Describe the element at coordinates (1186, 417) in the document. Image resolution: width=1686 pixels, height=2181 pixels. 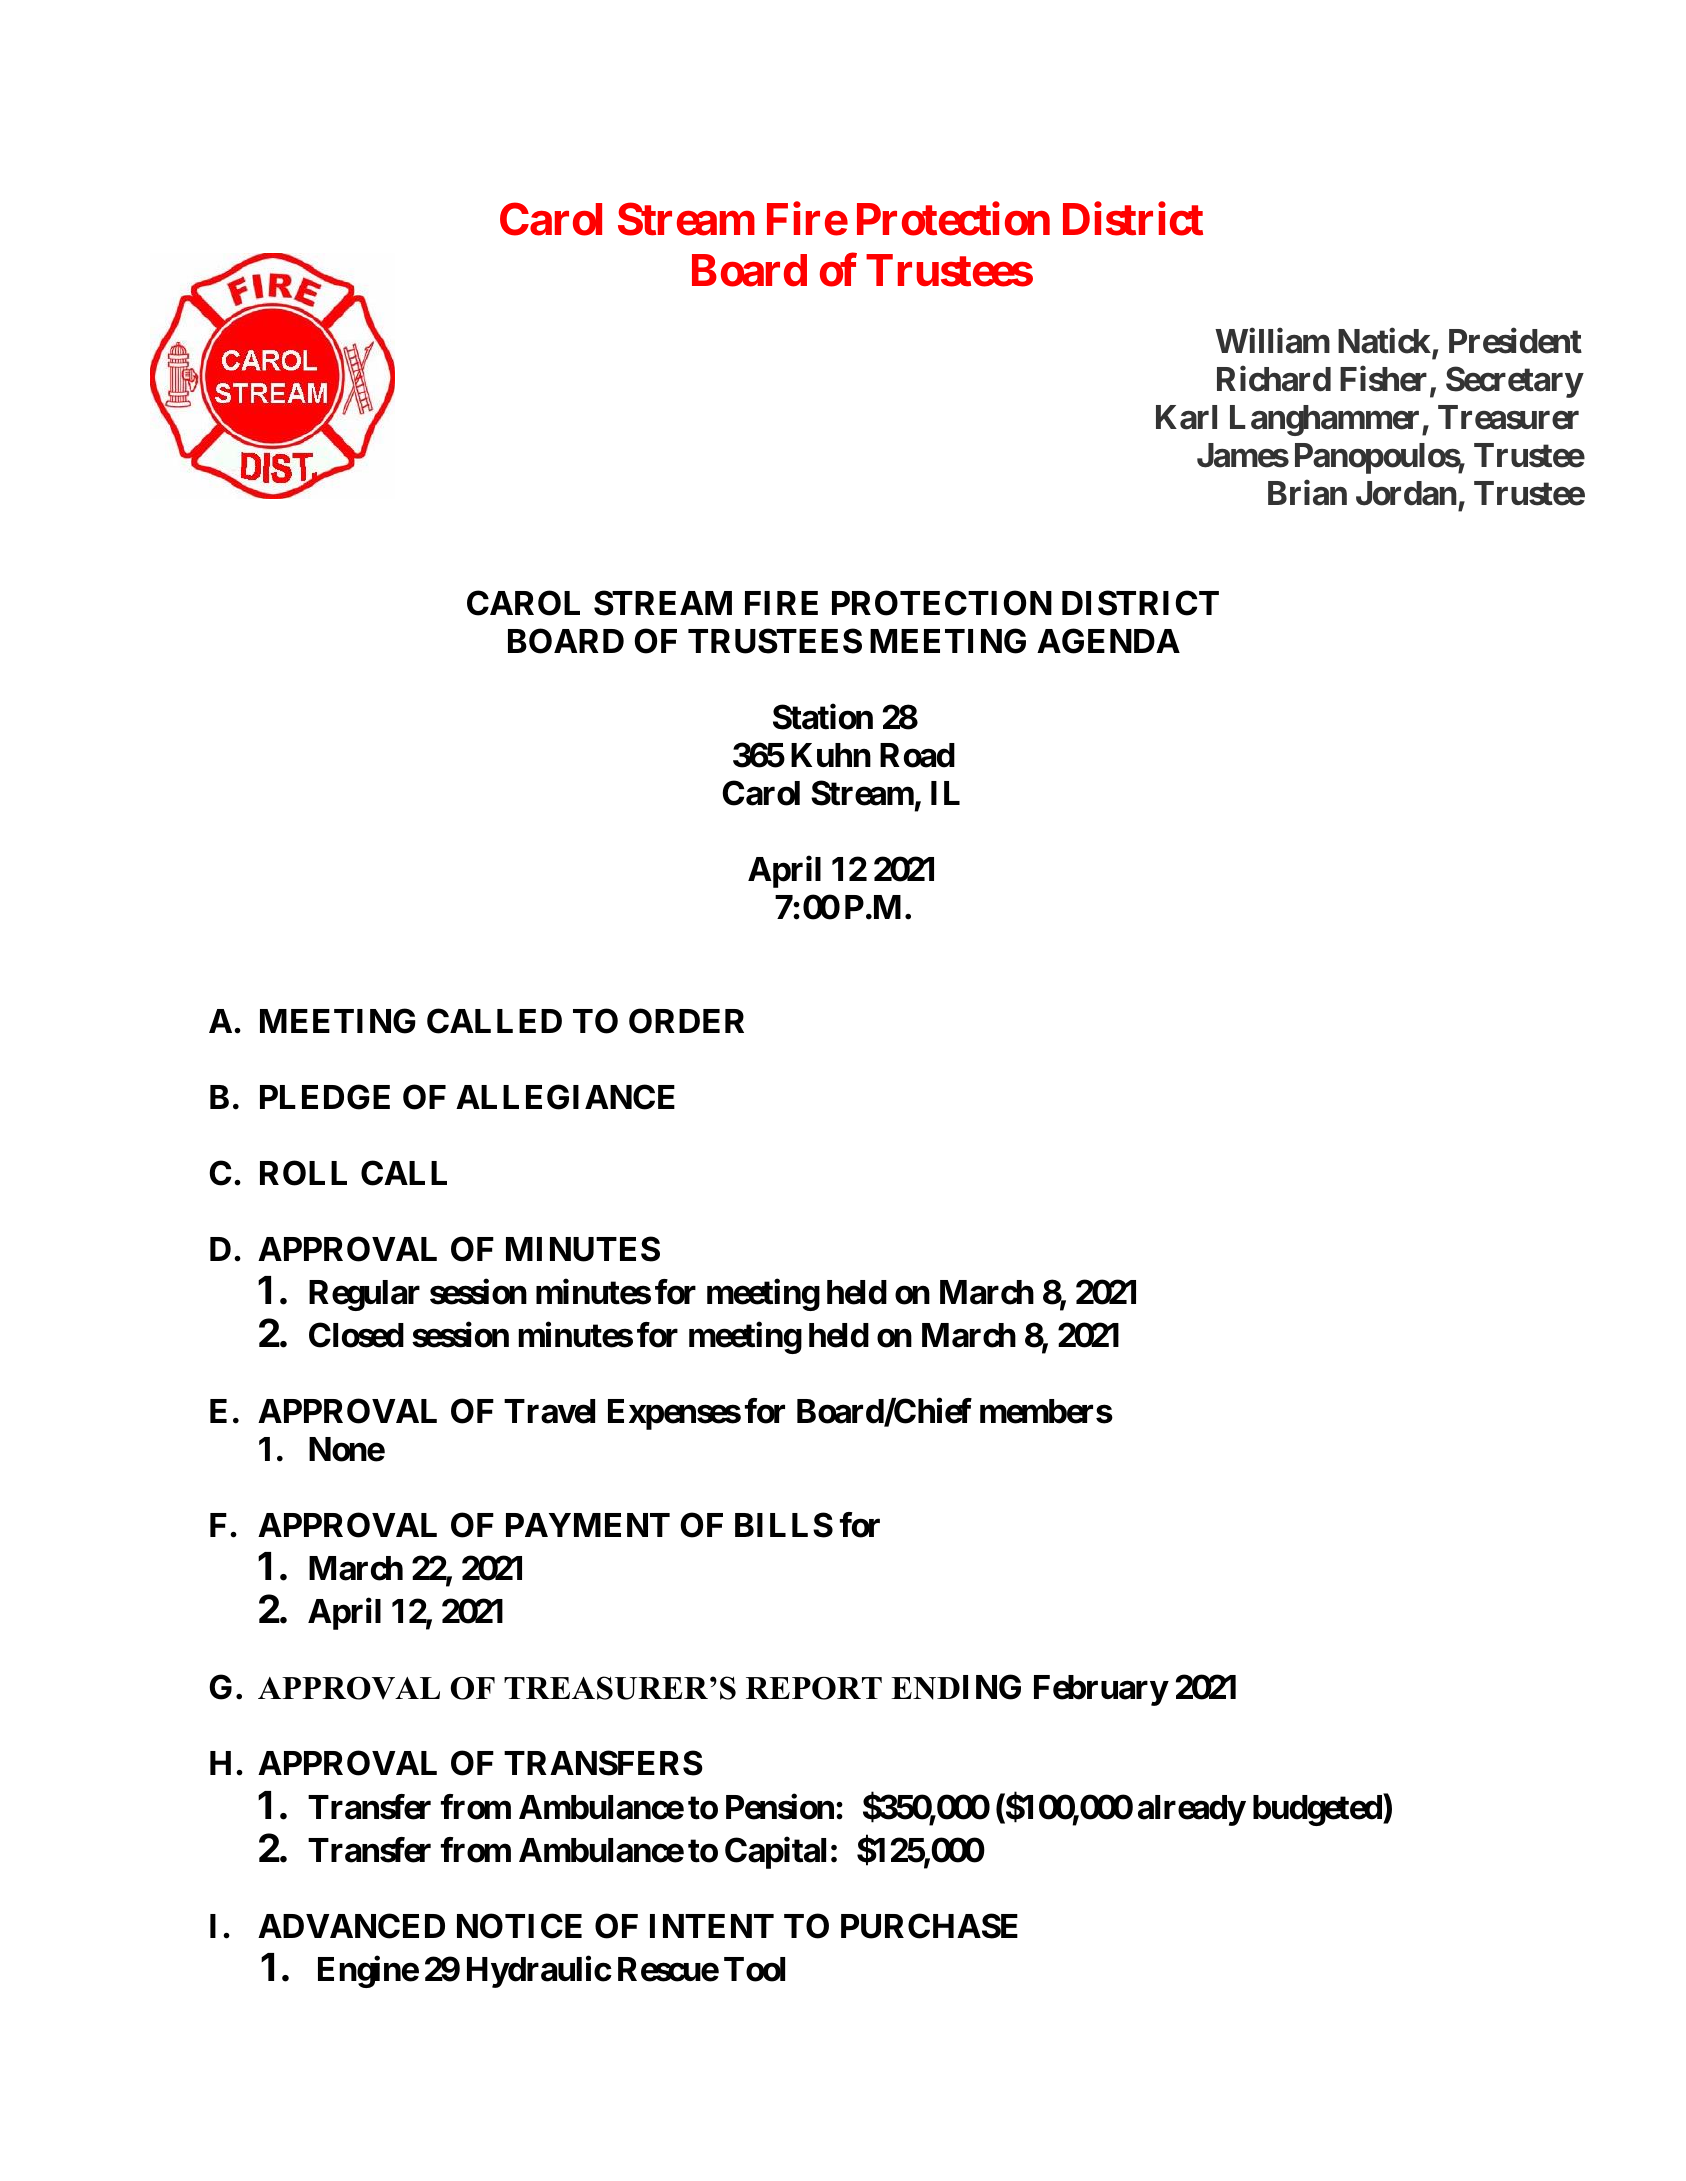
I see `Karl` at that location.
